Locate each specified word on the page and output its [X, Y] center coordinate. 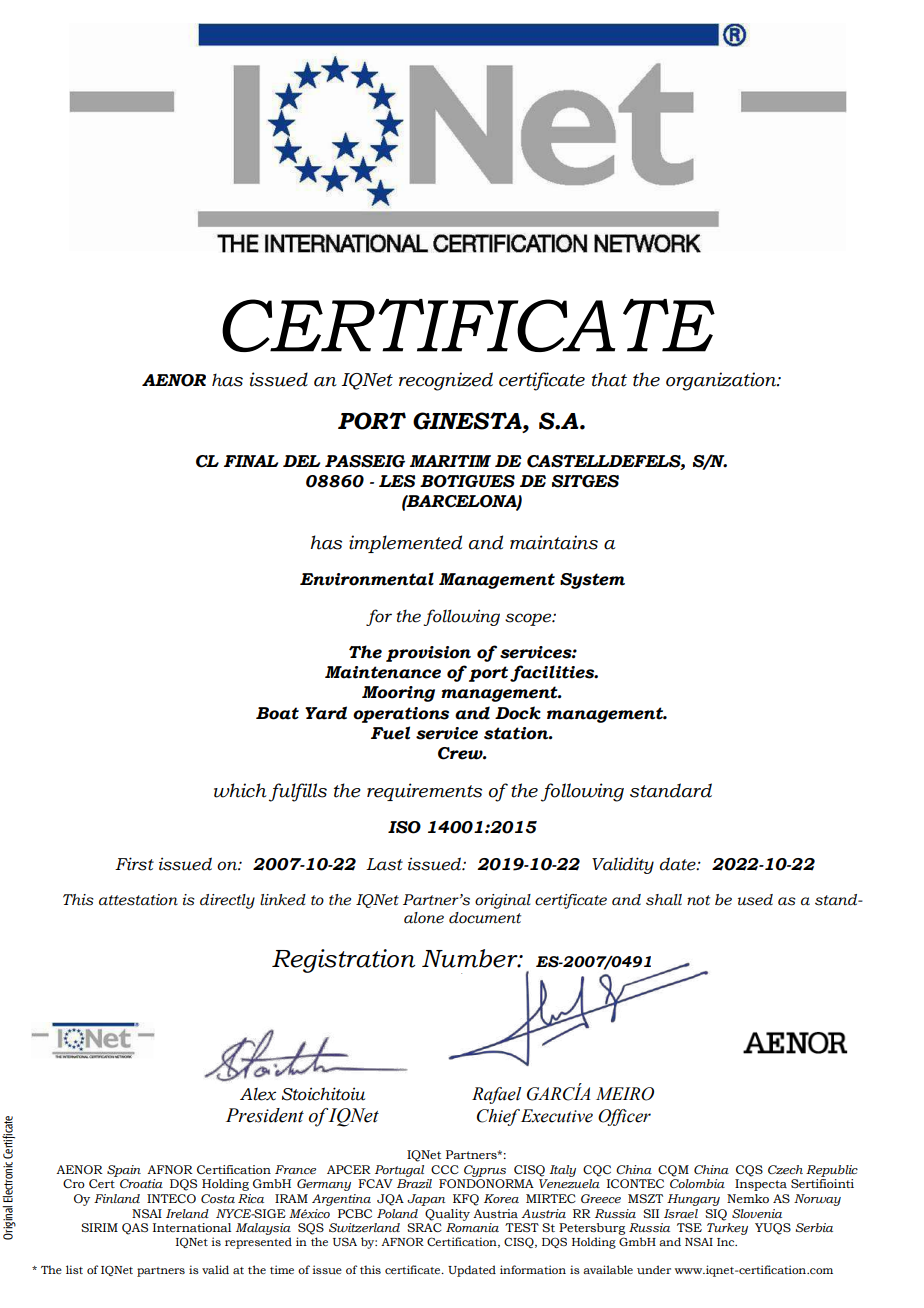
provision [428, 654]
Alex [258, 1094]
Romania [472, 1227]
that [609, 379]
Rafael [496, 1095]
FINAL [251, 461]
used [755, 900]
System [592, 581]
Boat [277, 713]
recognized [446, 381]
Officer [624, 1117]
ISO [404, 827]
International [192, 1227]
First [134, 864]
